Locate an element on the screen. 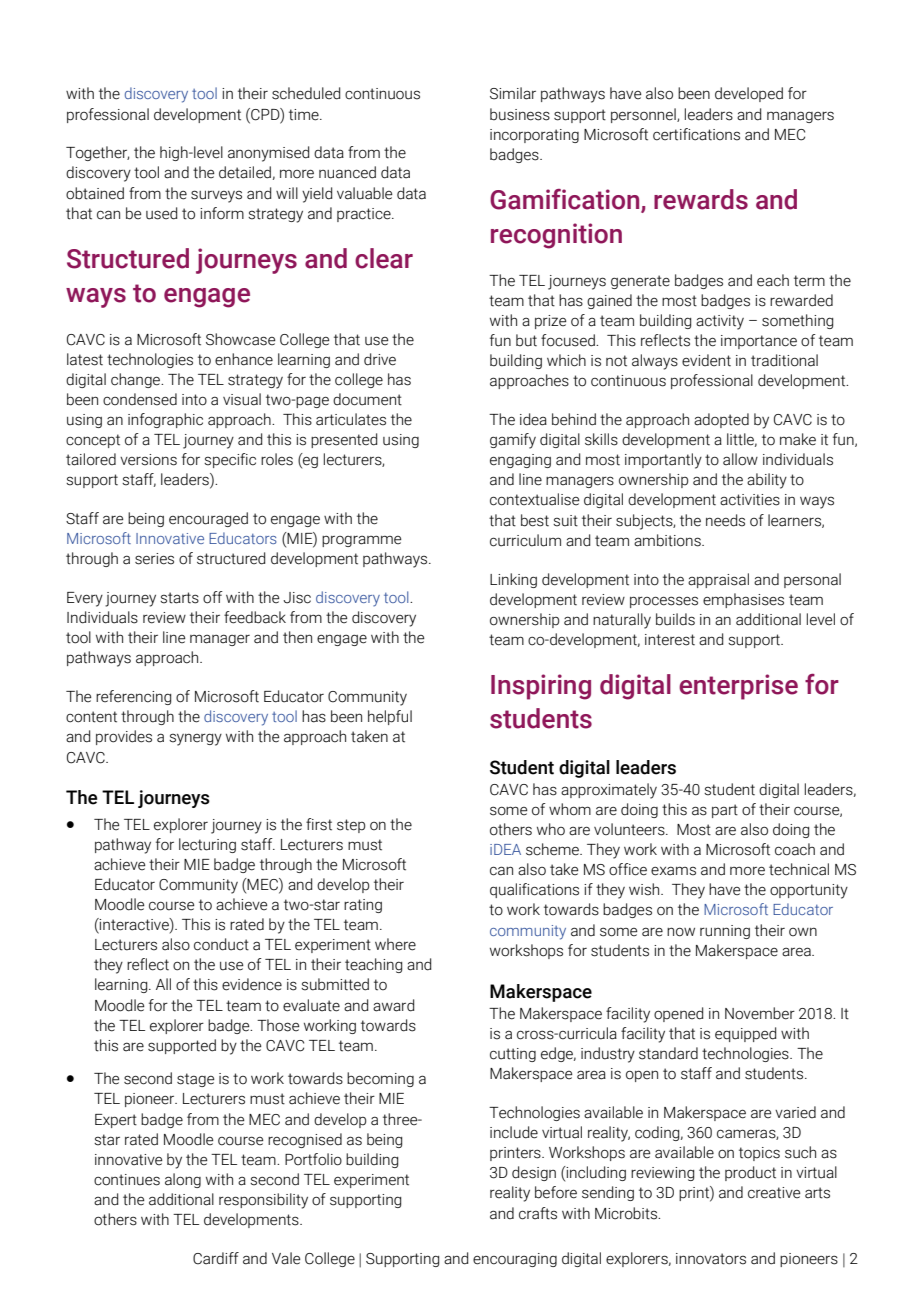 This screenshot has width=924, height=1308. referencing is located at coordinates (133, 697).
